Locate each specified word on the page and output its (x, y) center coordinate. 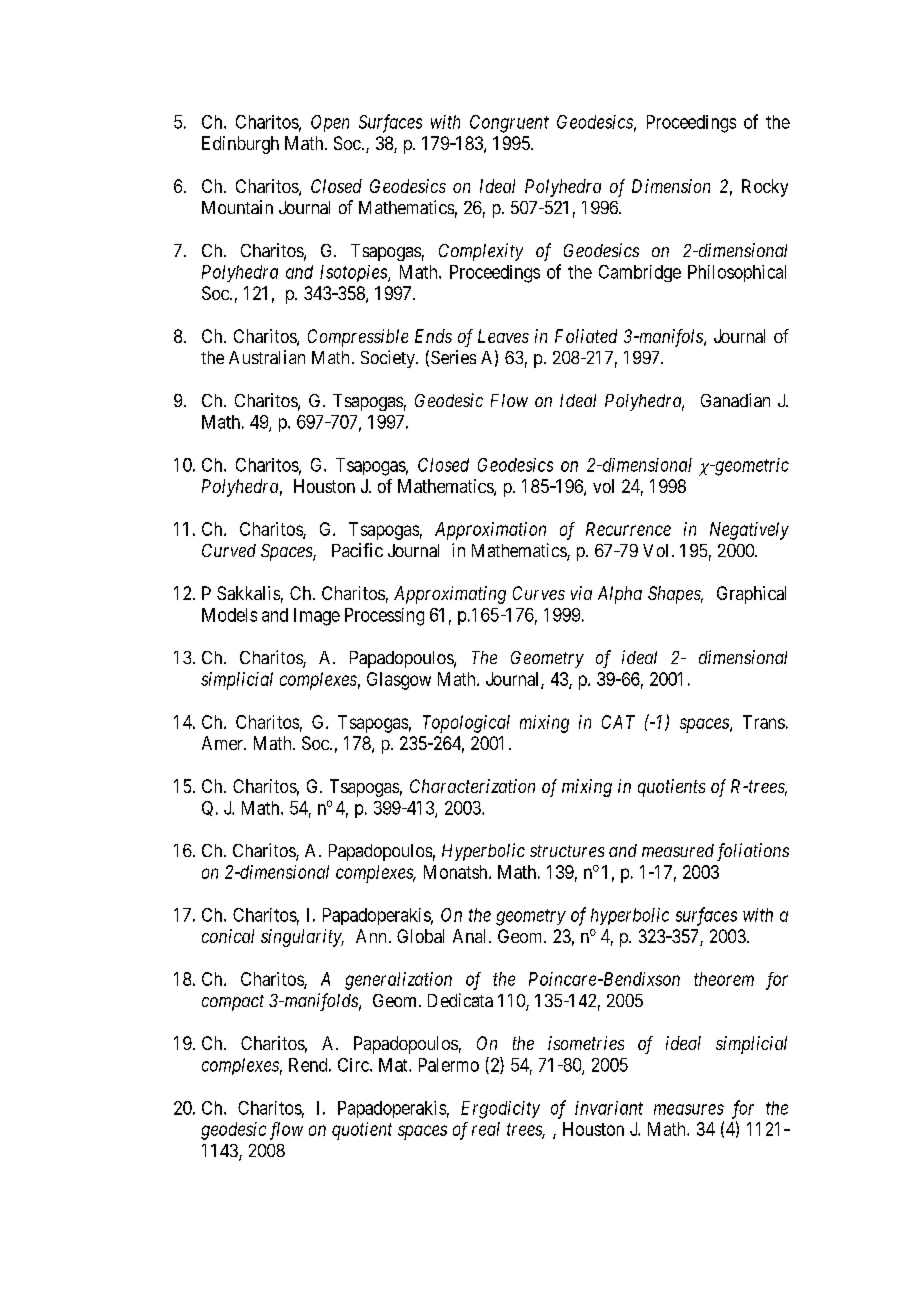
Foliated (586, 336)
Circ (354, 1065)
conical (228, 936)
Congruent (509, 124)
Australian (267, 357)
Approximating (450, 595)
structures (567, 851)
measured (678, 850)
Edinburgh (240, 145)
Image (317, 617)
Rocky (765, 188)
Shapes (675, 595)
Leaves (503, 336)
